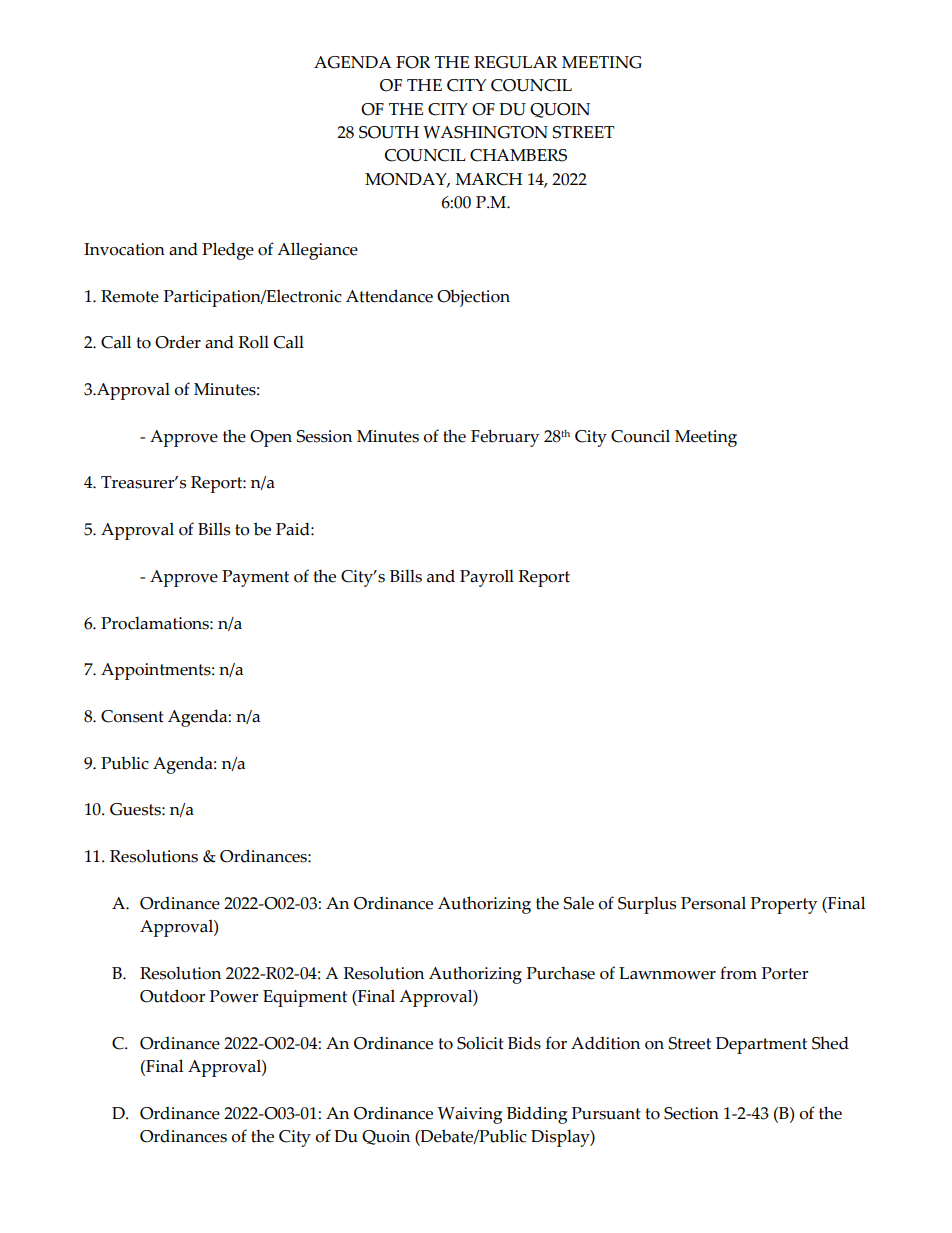  I want to click on Session, so click(324, 436).
